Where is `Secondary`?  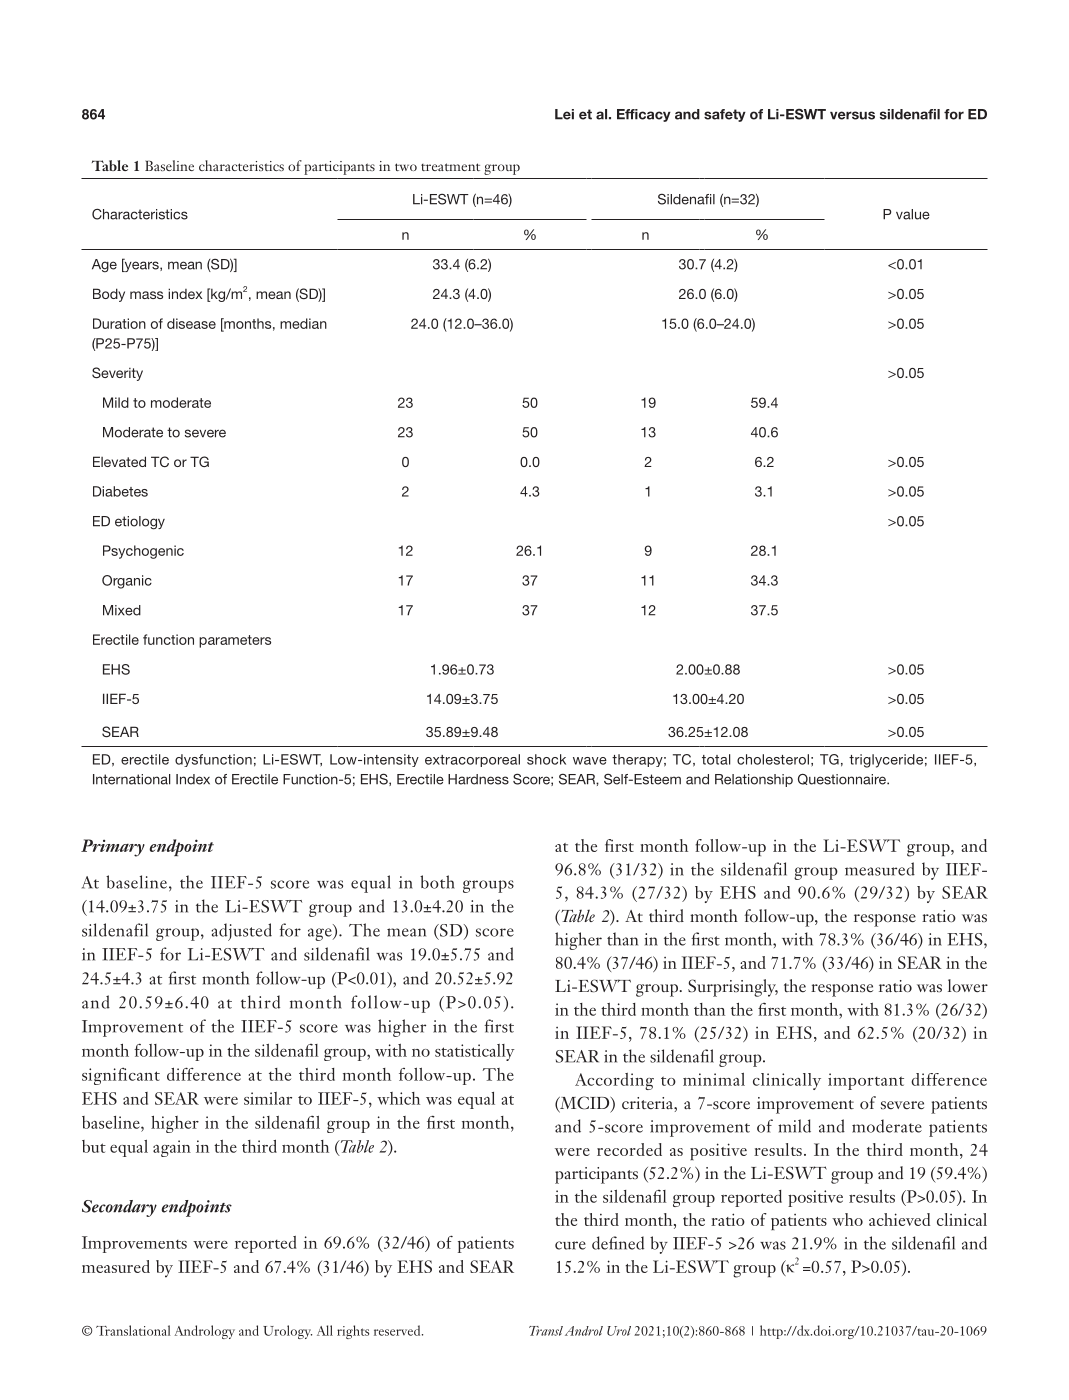
Secondary is located at coordinates (119, 1208).
